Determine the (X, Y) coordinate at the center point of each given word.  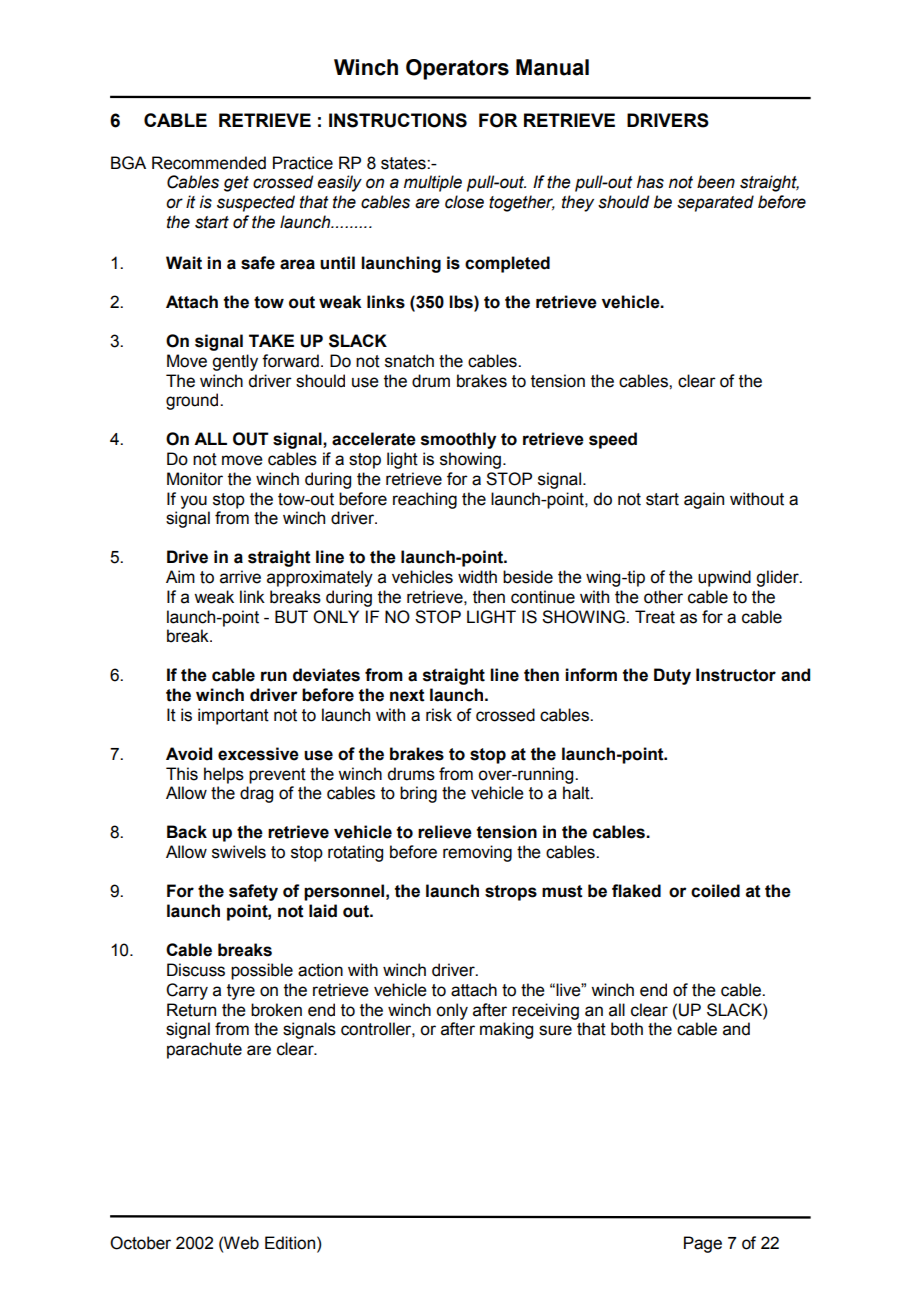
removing (477, 853)
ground (193, 401)
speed (613, 440)
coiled (715, 891)
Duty (672, 676)
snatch (409, 361)
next (407, 695)
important (233, 716)
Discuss (196, 970)
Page (703, 1244)
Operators (457, 69)
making (506, 1030)
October (140, 1243)
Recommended (209, 163)
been (716, 182)
